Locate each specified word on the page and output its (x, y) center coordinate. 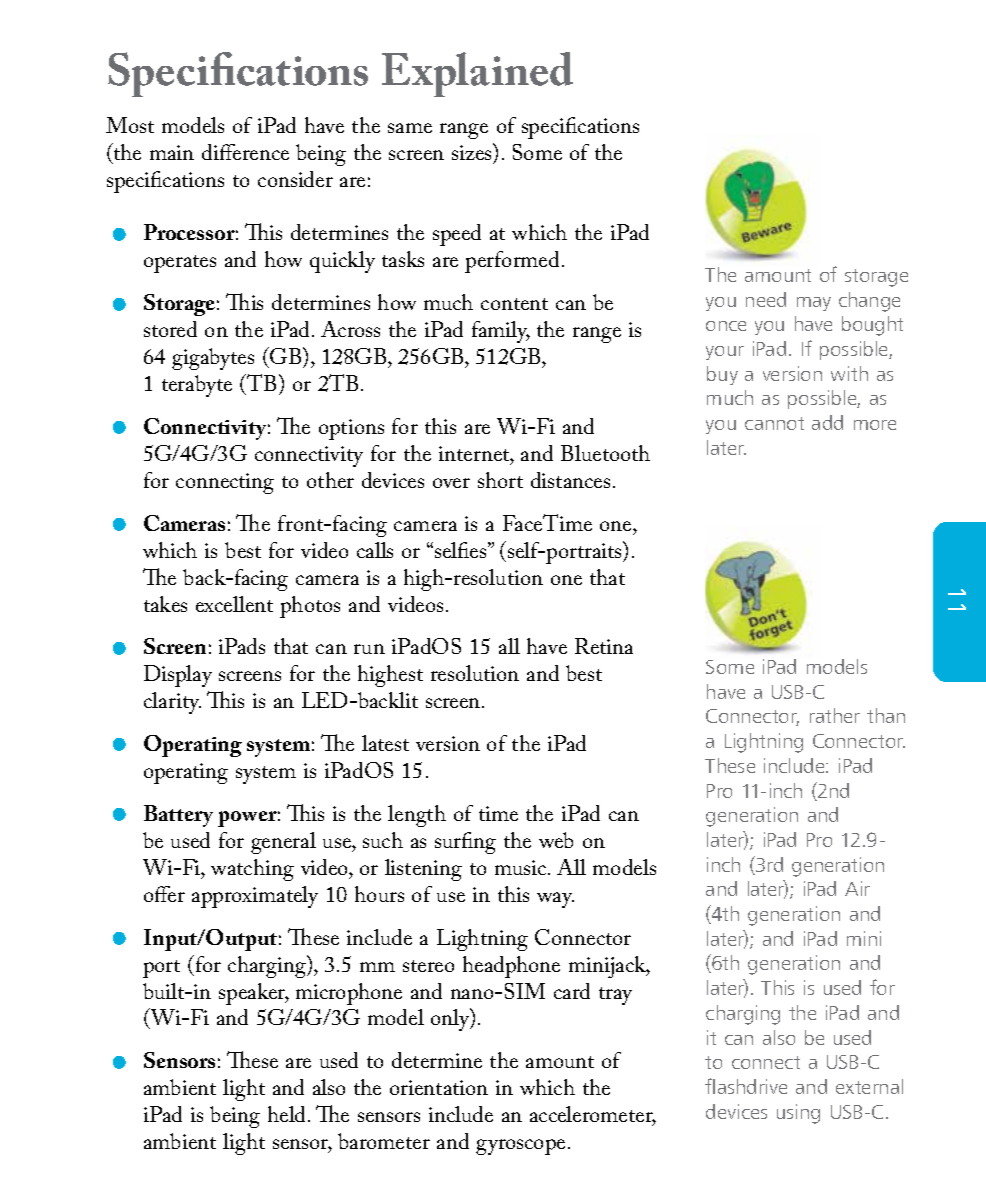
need (766, 299)
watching (252, 870)
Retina (604, 646)
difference (245, 152)
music (522, 867)
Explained (477, 74)
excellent (234, 604)
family (501, 332)
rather (835, 715)
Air (857, 888)
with (849, 373)
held (288, 1114)
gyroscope (520, 1147)
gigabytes (213, 359)
